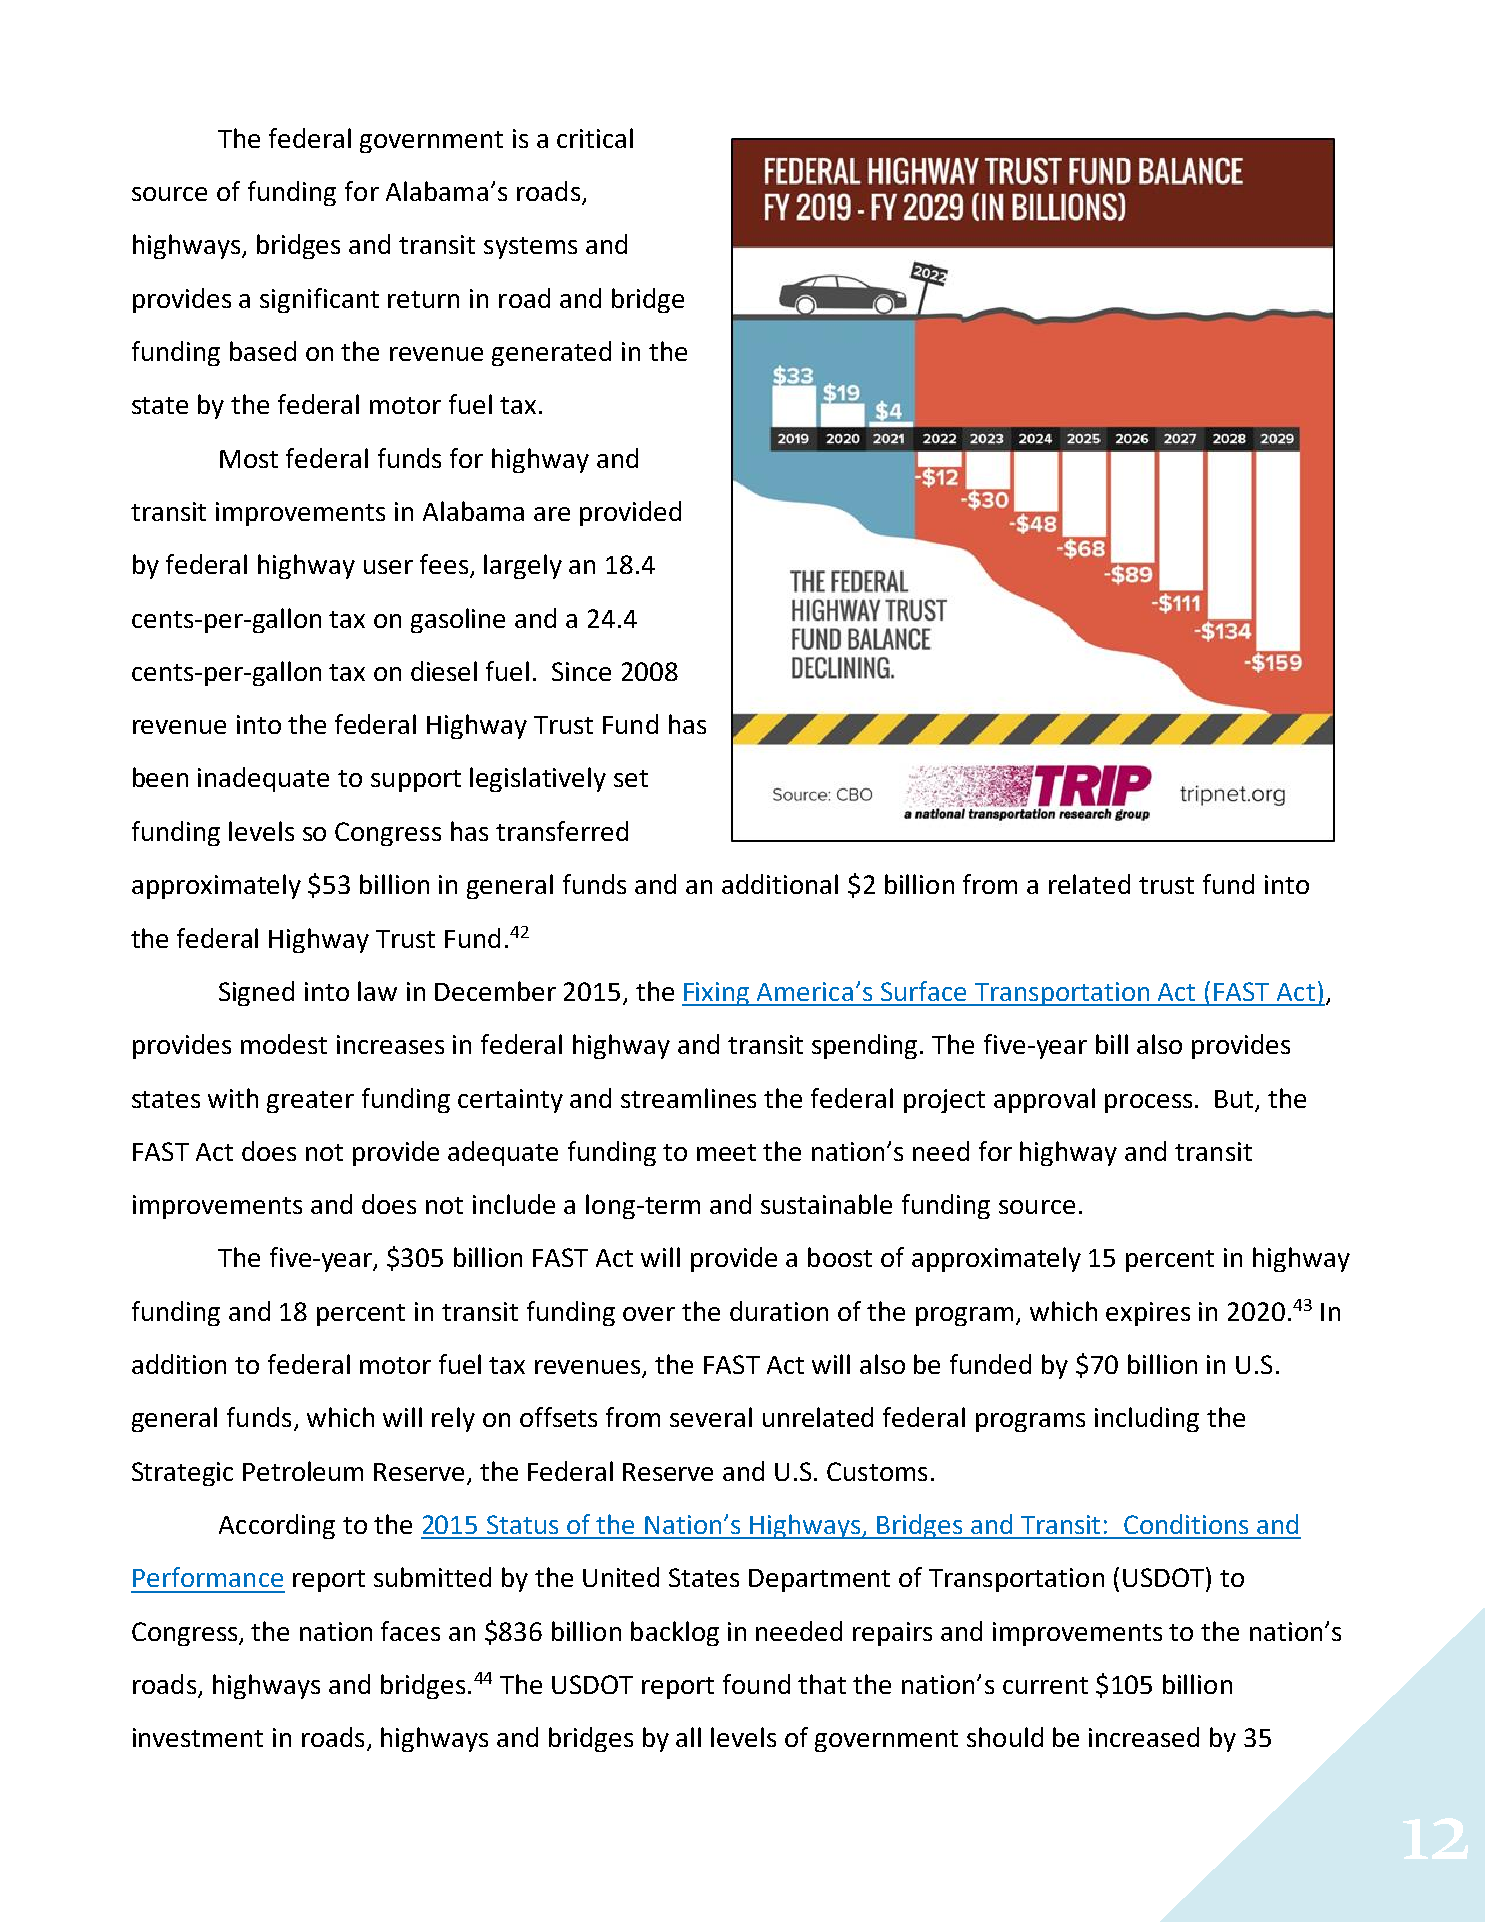 The image size is (1485, 1922). Describe the element at coordinates (303, 1471) in the screenshot. I see `Petroleum` at that location.
